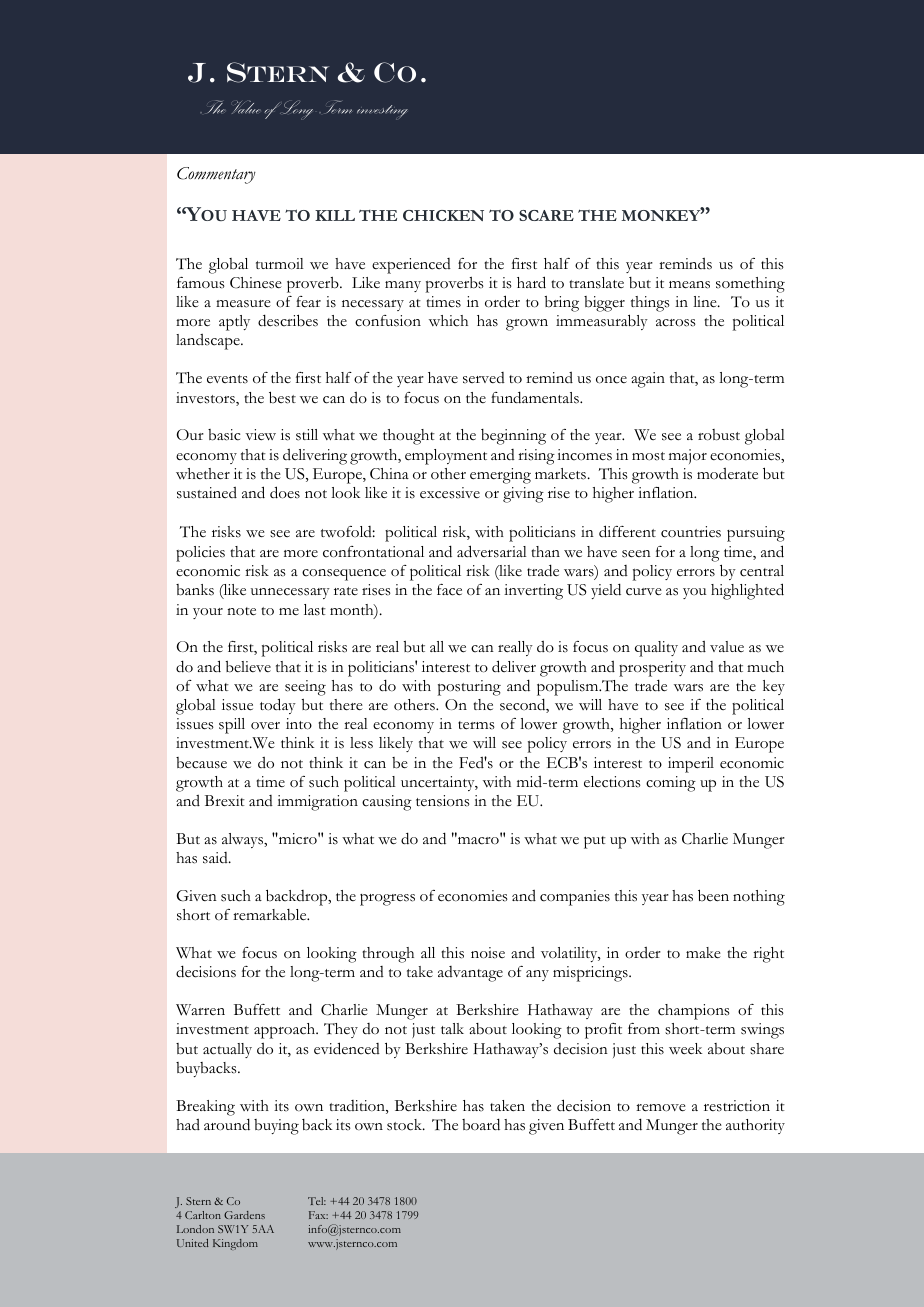 The image size is (924, 1307). Describe the element at coordinates (481, 1124) in the page. I see `board` at that location.
